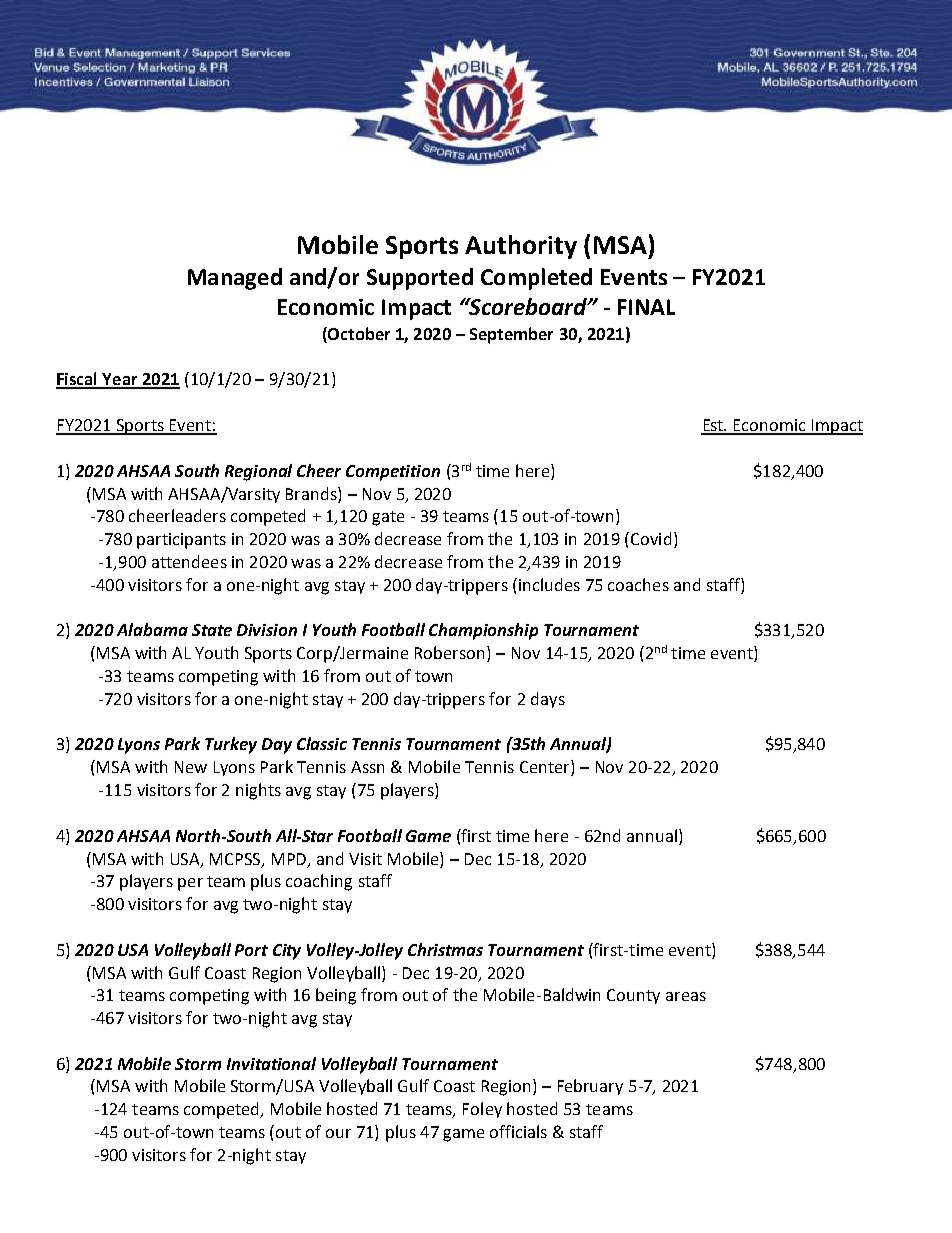 This screenshot has width=952, height=1233. I want to click on participants, so click(181, 541).
